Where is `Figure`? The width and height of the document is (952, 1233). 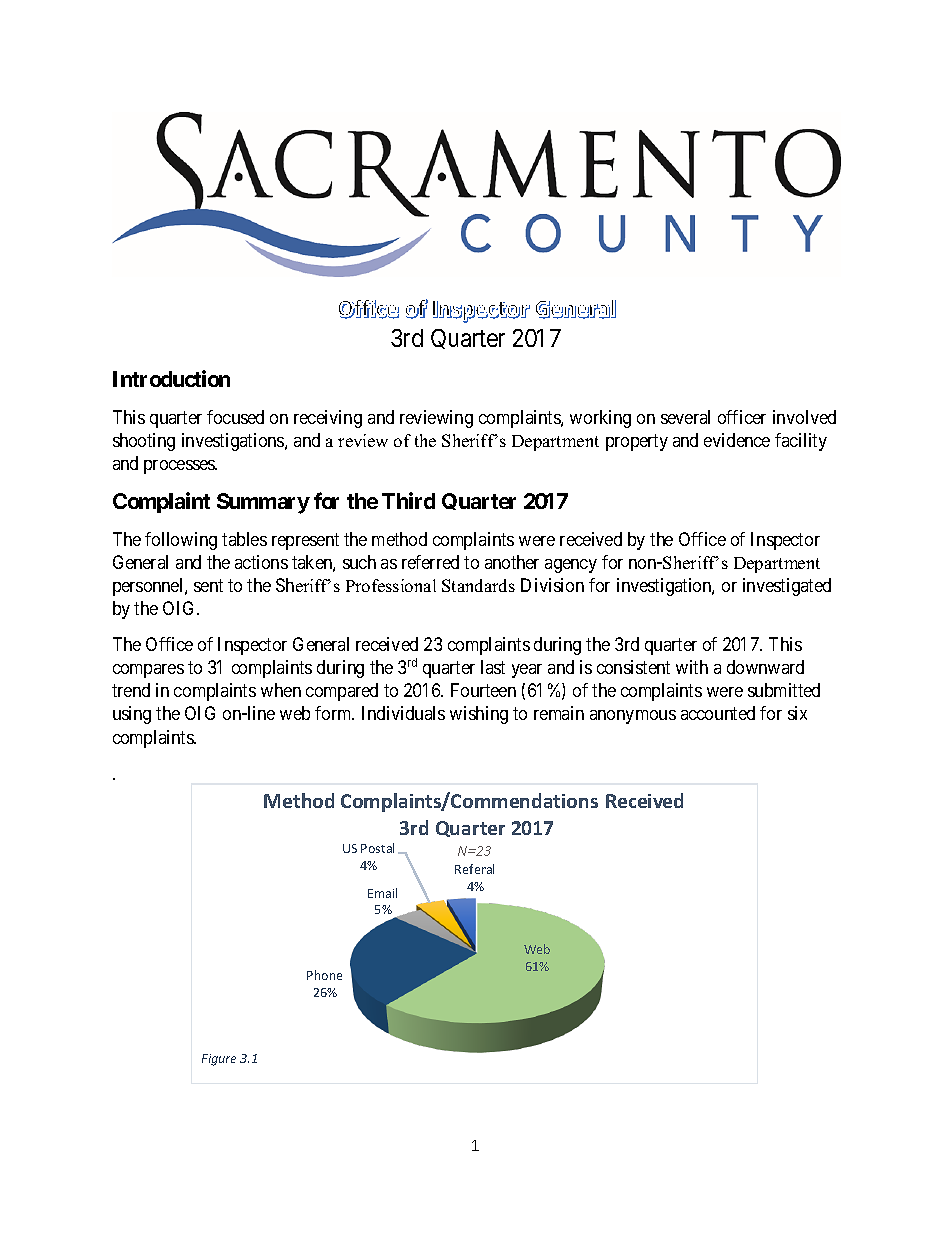
Figure is located at coordinates (219, 1060).
